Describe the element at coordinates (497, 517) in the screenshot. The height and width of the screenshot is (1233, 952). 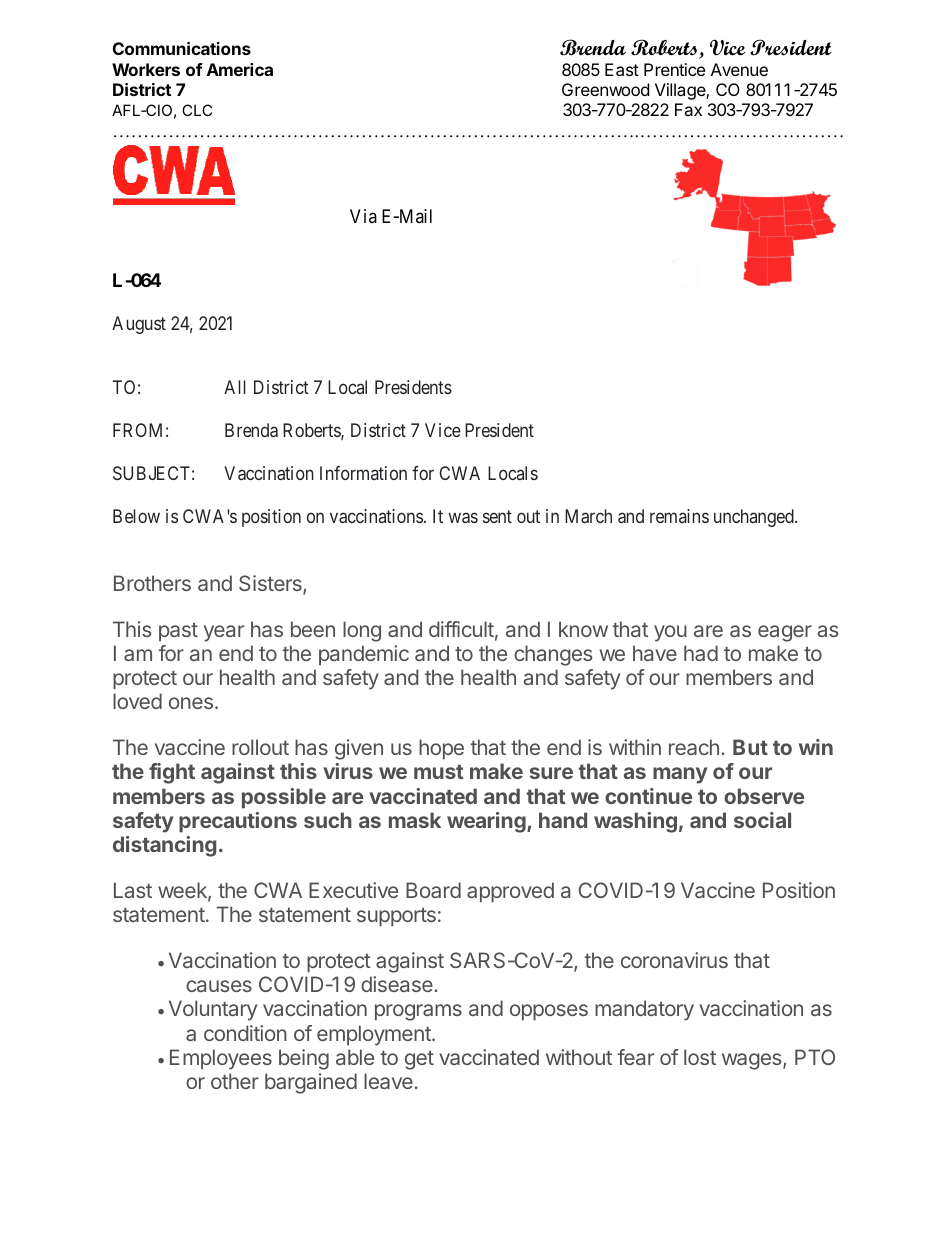
I see `sent` at that location.
